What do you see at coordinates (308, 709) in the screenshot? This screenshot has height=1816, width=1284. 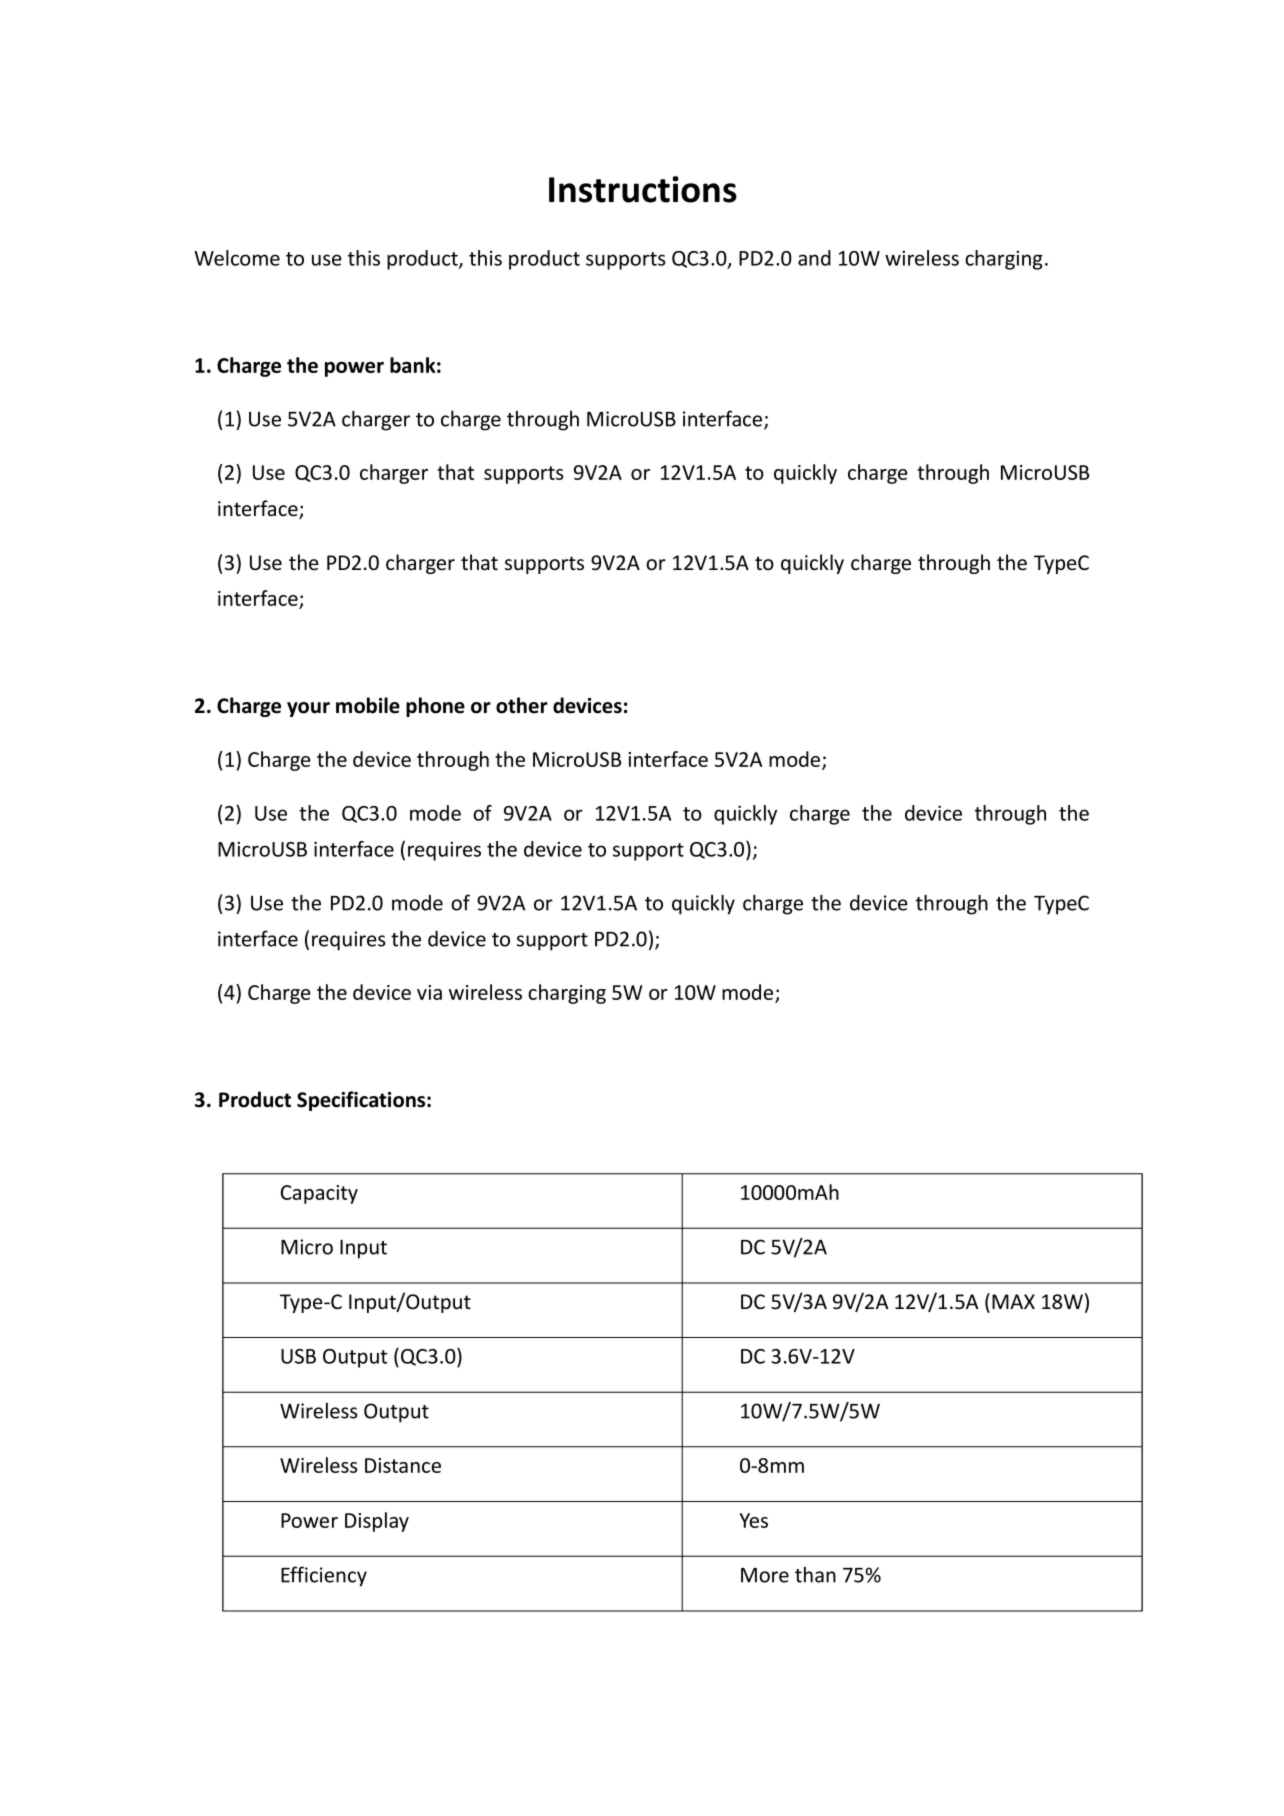 I see `your` at bounding box center [308, 709].
